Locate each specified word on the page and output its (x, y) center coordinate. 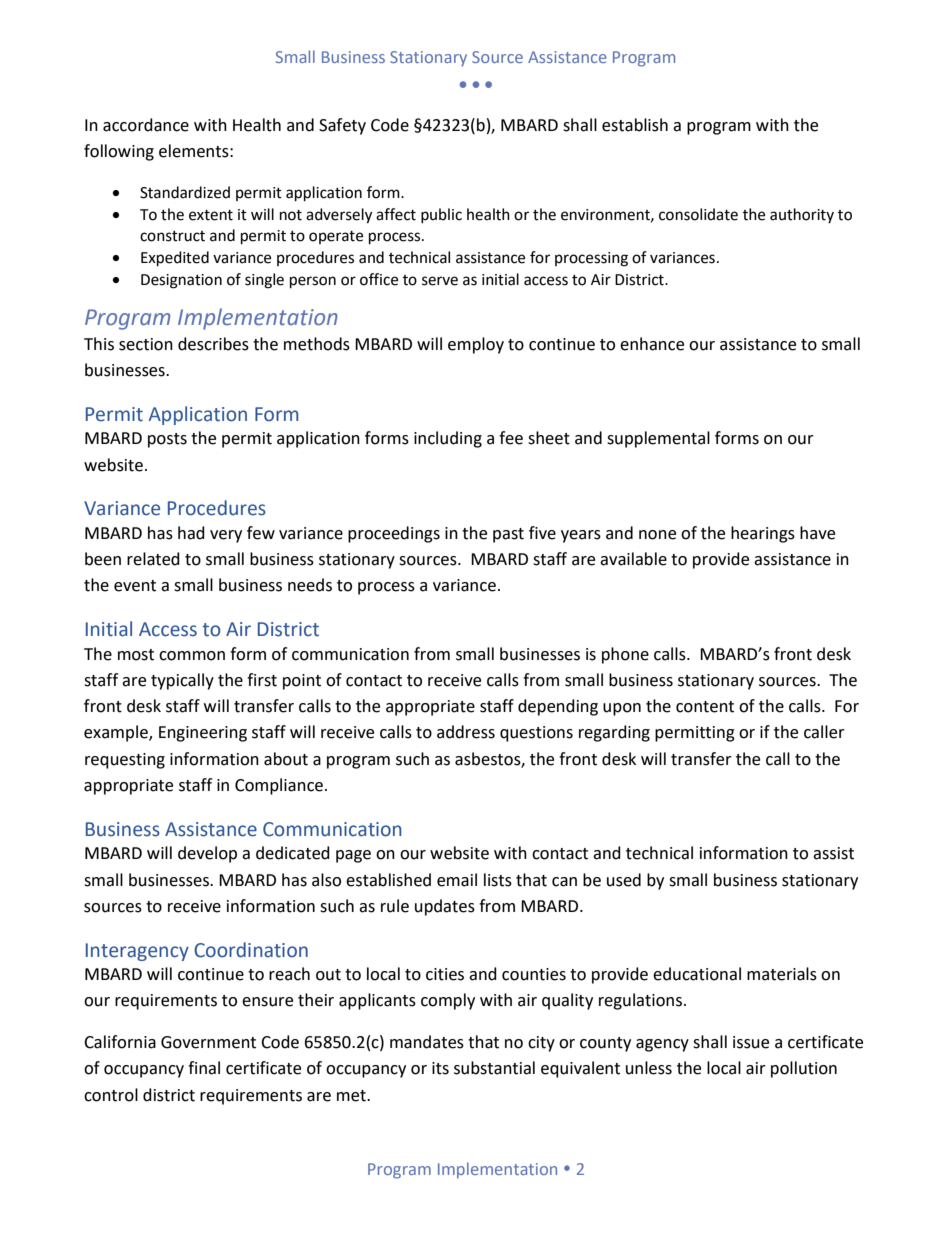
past (508, 535)
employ (476, 345)
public (441, 215)
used (624, 880)
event (135, 586)
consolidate (698, 214)
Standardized (185, 192)
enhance (652, 344)
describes (213, 344)
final (204, 1068)
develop (207, 854)
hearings (763, 534)
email (457, 880)
